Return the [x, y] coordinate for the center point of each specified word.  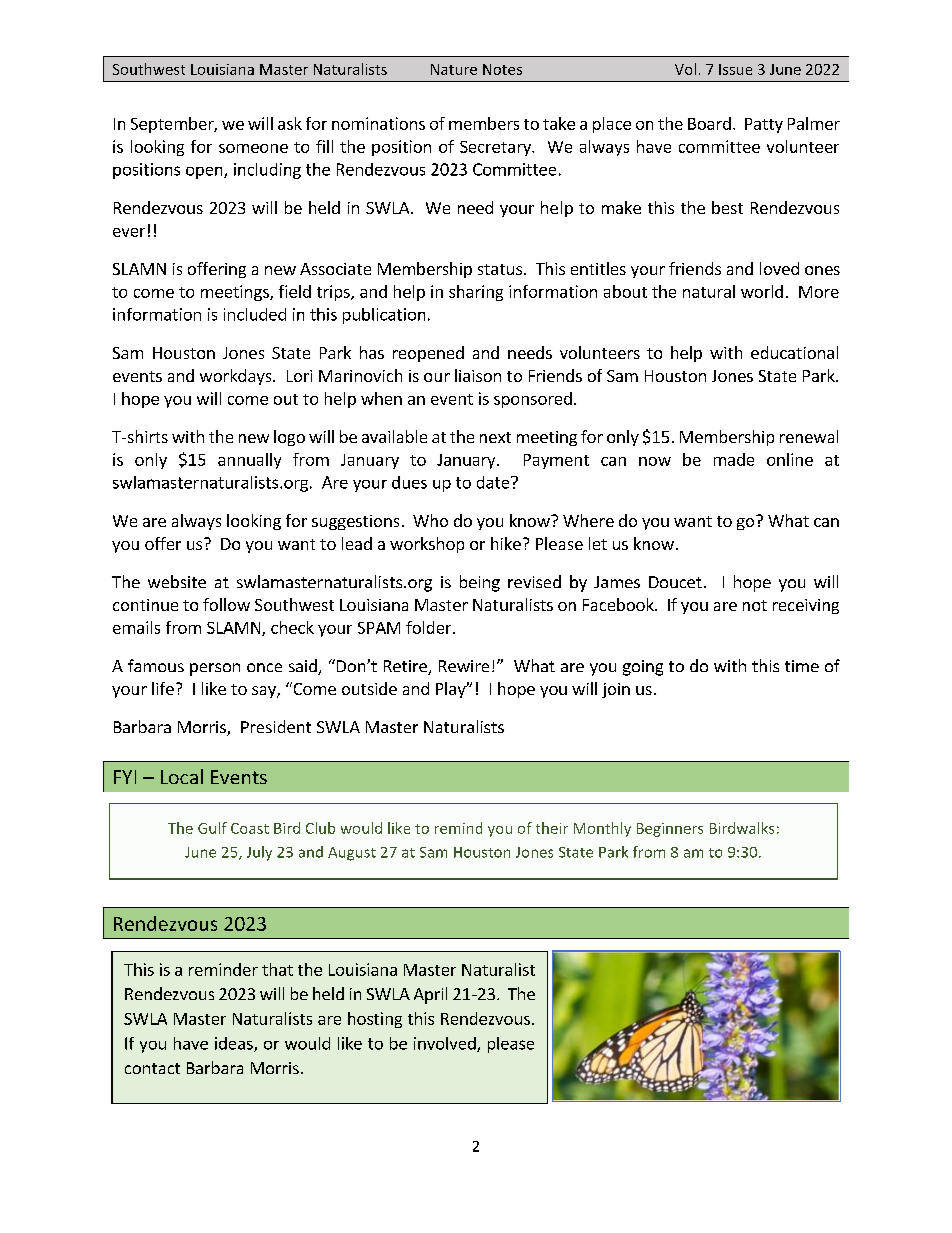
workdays [237, 377]
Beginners [670, 830]
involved [446, 1044]
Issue [735, 69]
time [802, 666]
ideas [235, 1044]
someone [253, 148]
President [276, 726]
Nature [454, 69]
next [495, 437]
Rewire [464, 666]
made [734, 459]
